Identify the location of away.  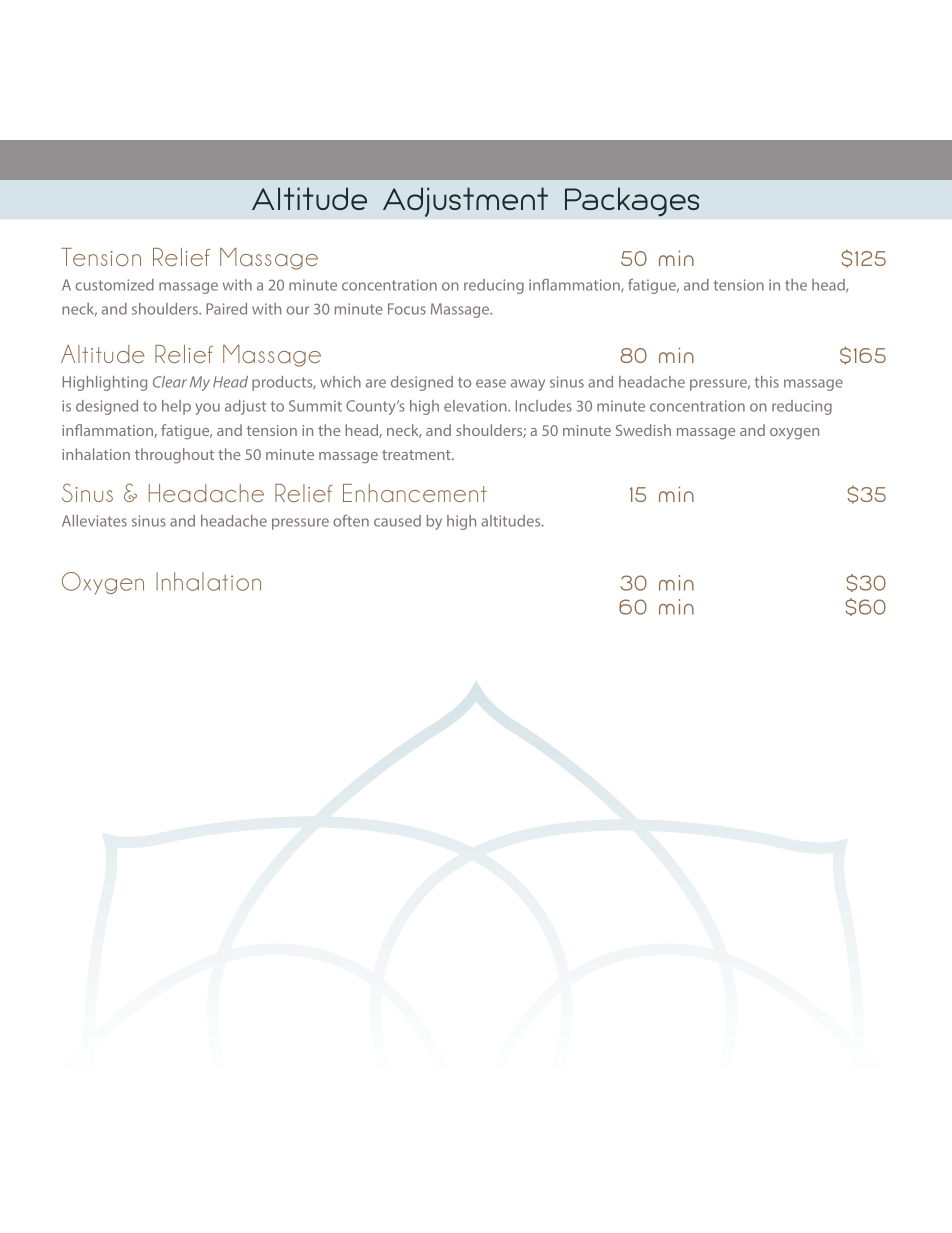
(528, 385).
